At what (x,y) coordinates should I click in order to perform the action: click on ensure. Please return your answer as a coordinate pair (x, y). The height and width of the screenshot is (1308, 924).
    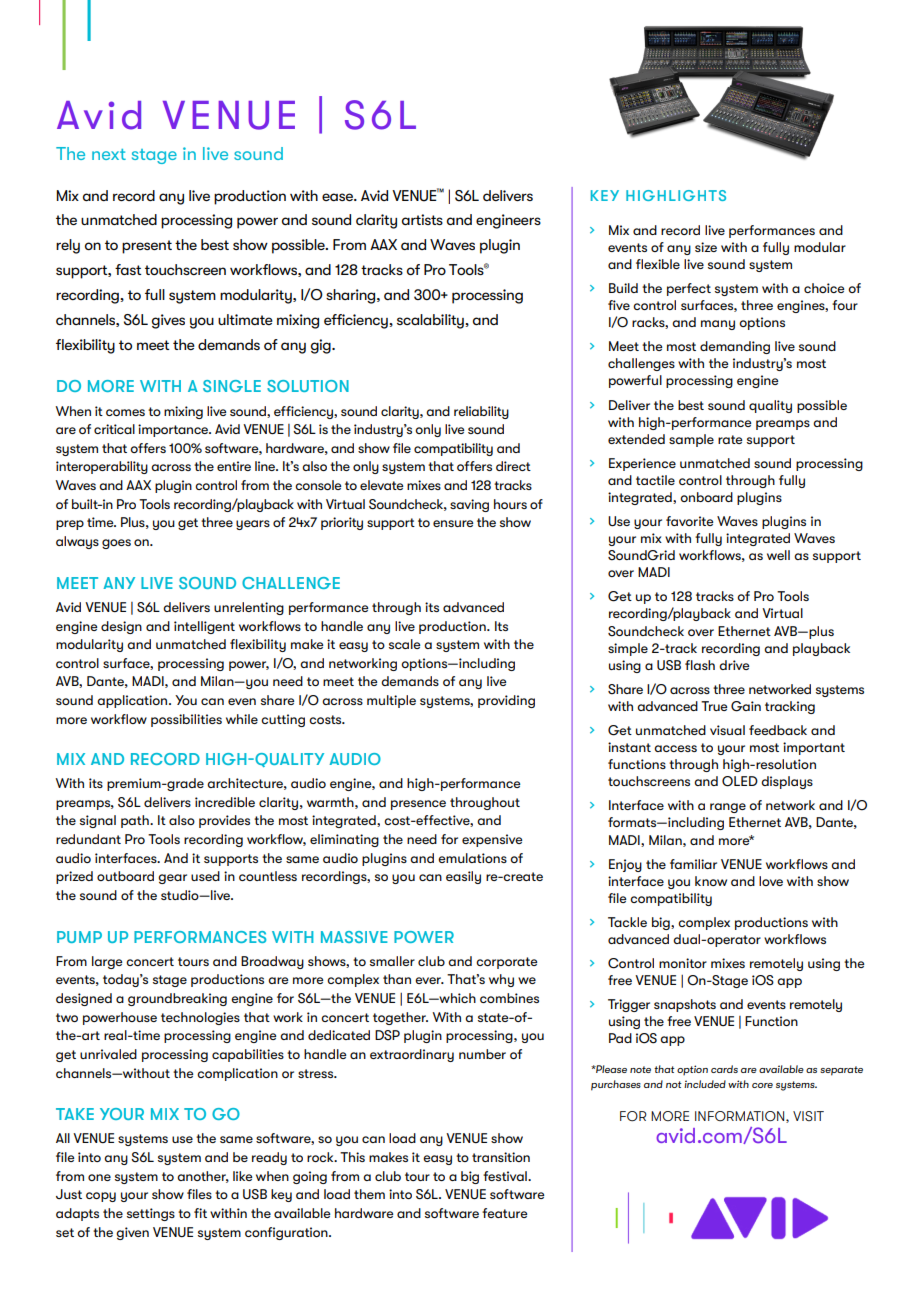
    Looking at the image, I should click on (453, 523).
